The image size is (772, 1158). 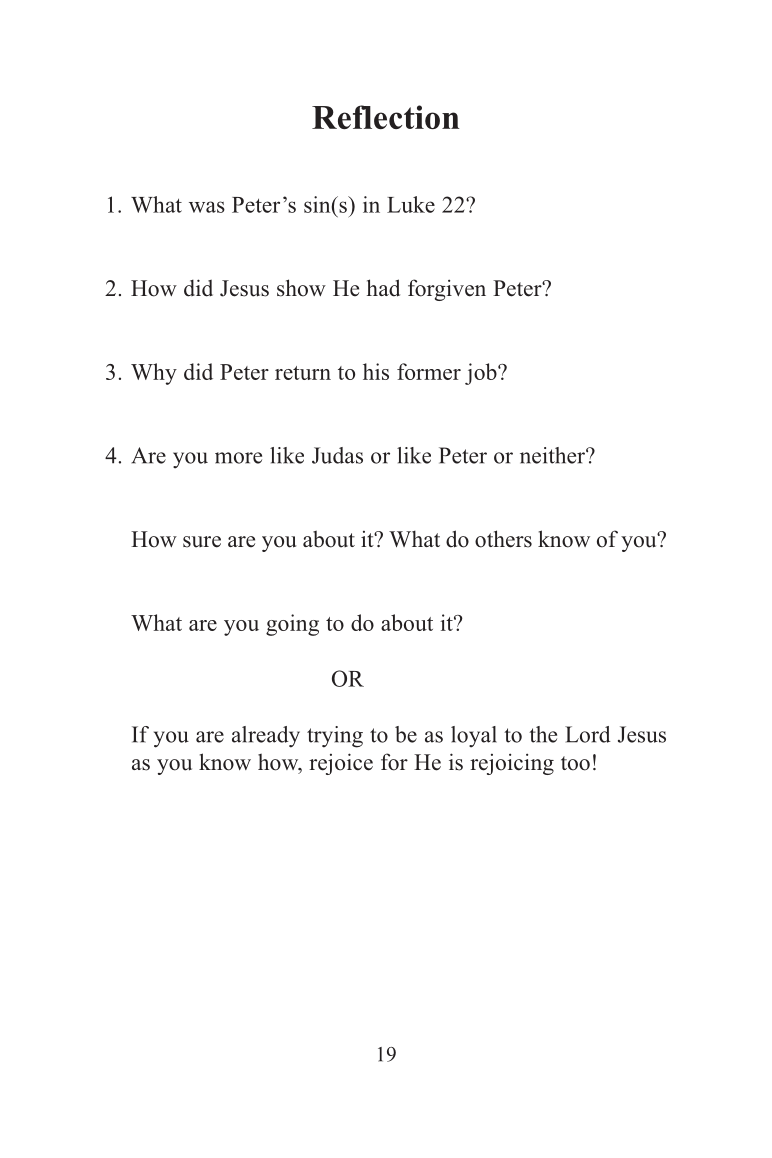 What do you see at coordinates (482, 374) in the page?
I see `job` at bounding box center [482, 374].
